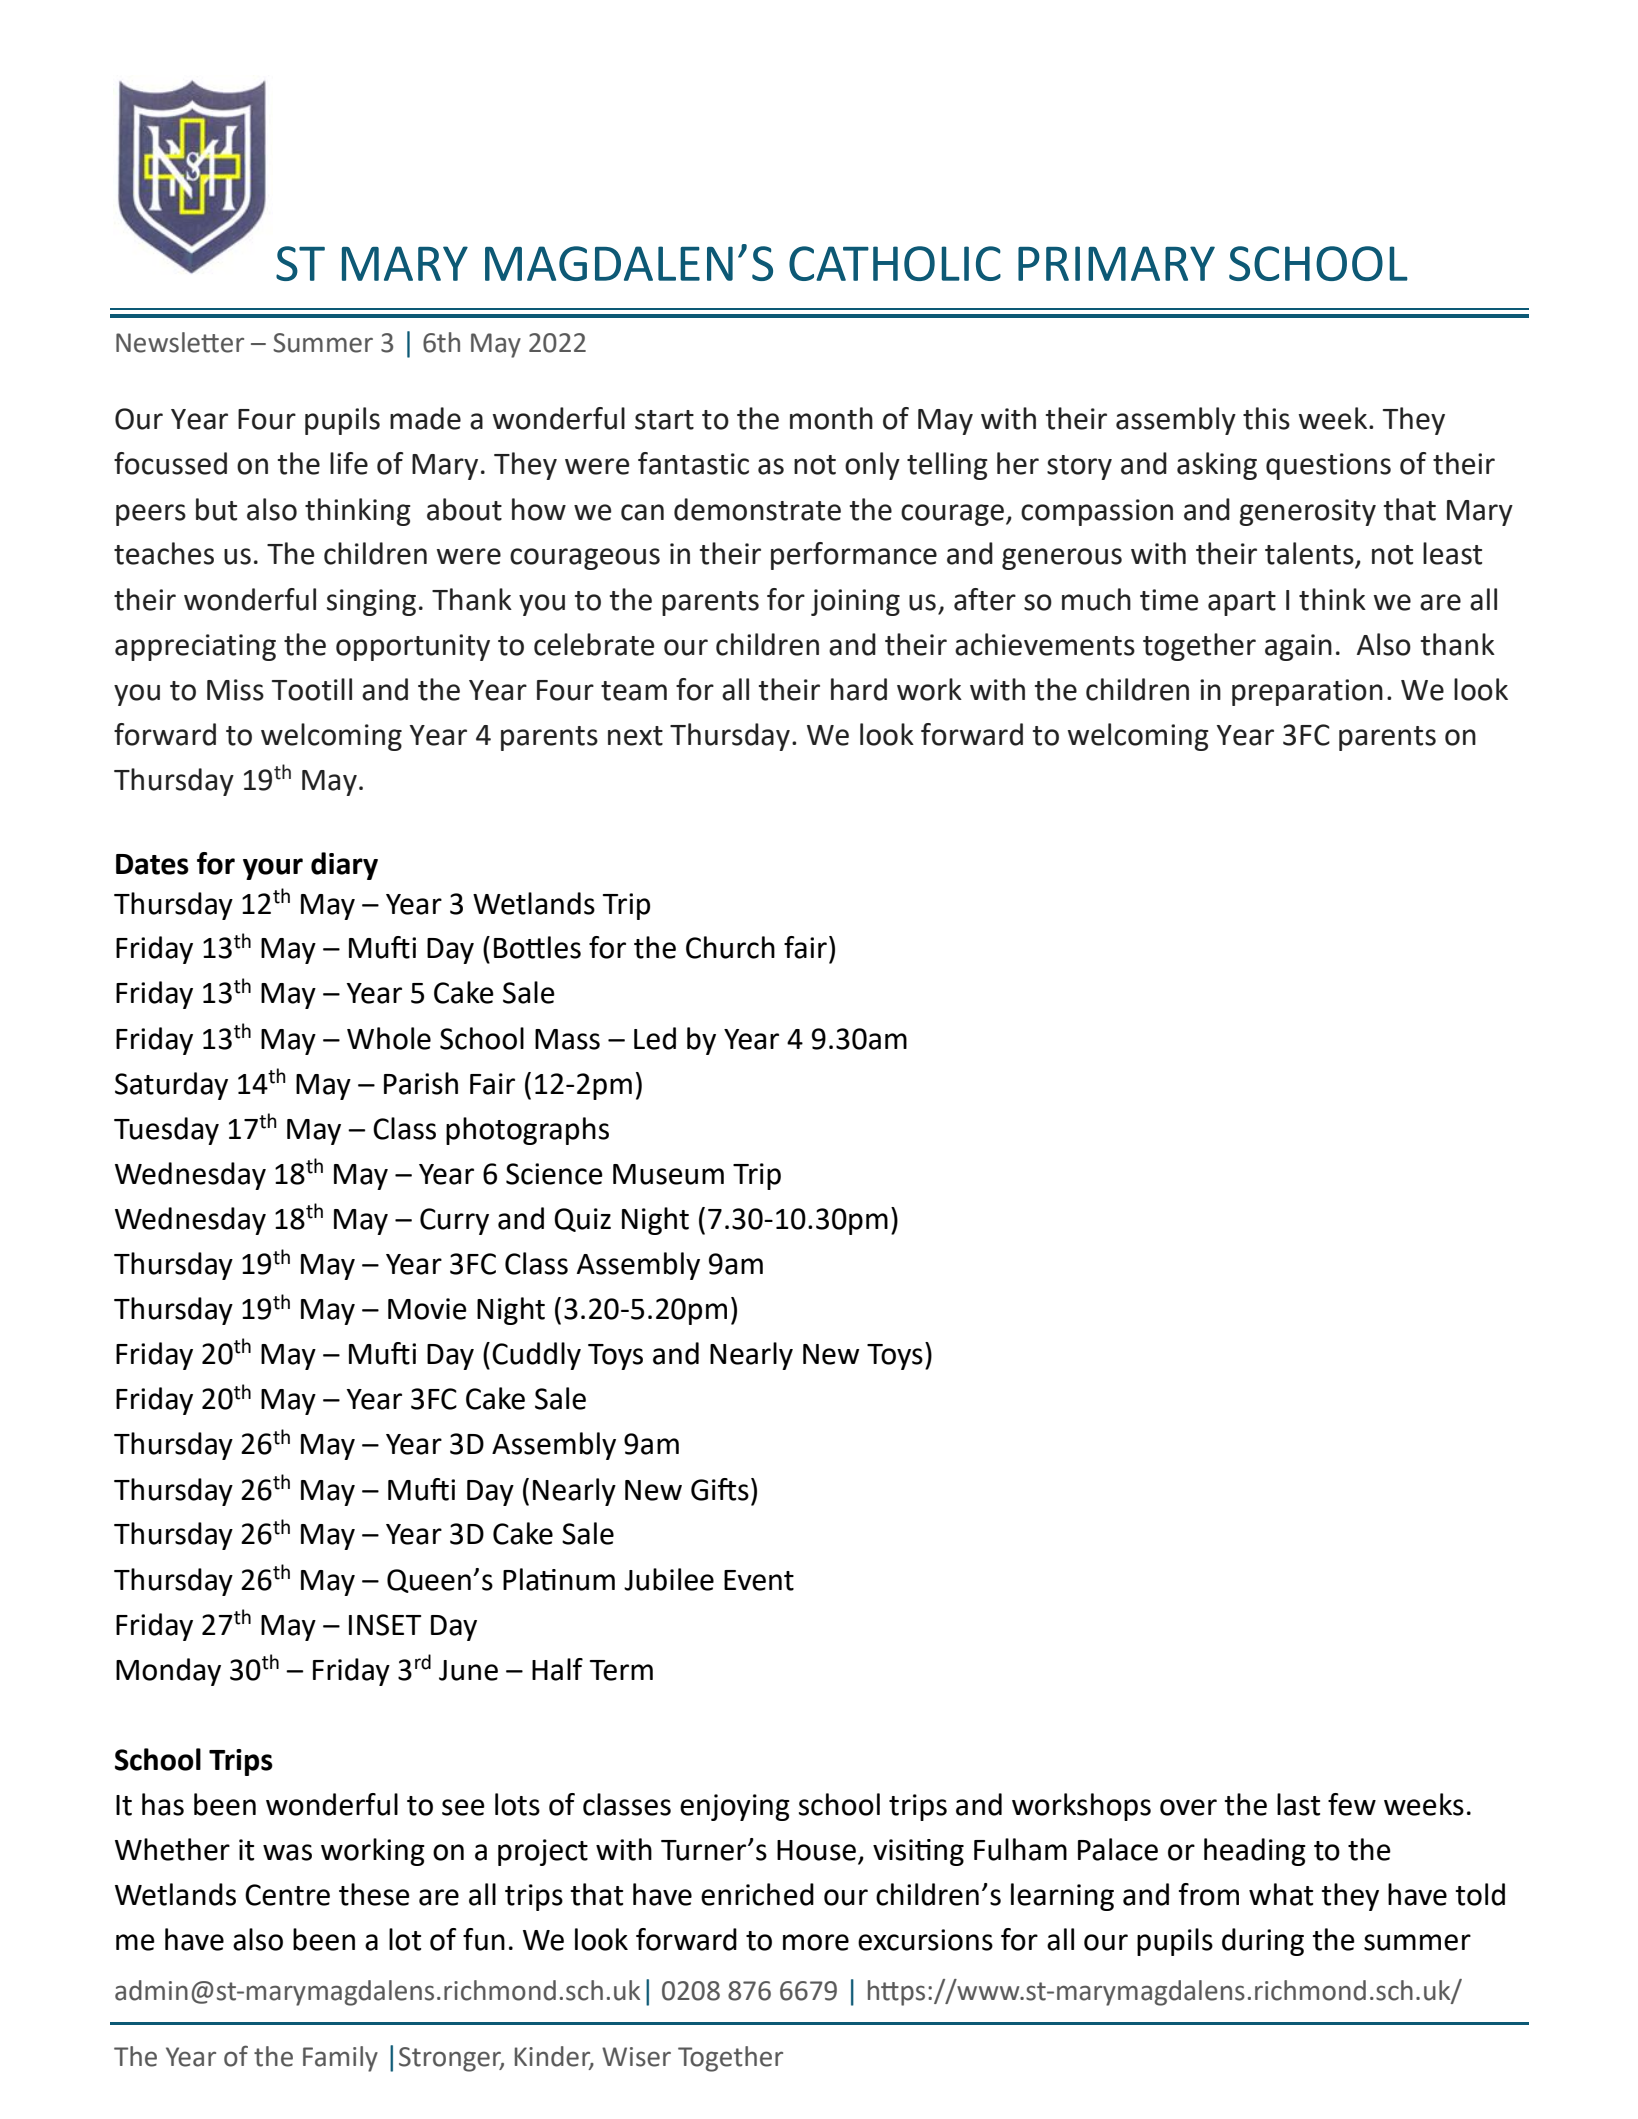  What do you see at coordinates (166, 1131) in the page?
I see `Tuesday` at bounding box center [166, 1131].
